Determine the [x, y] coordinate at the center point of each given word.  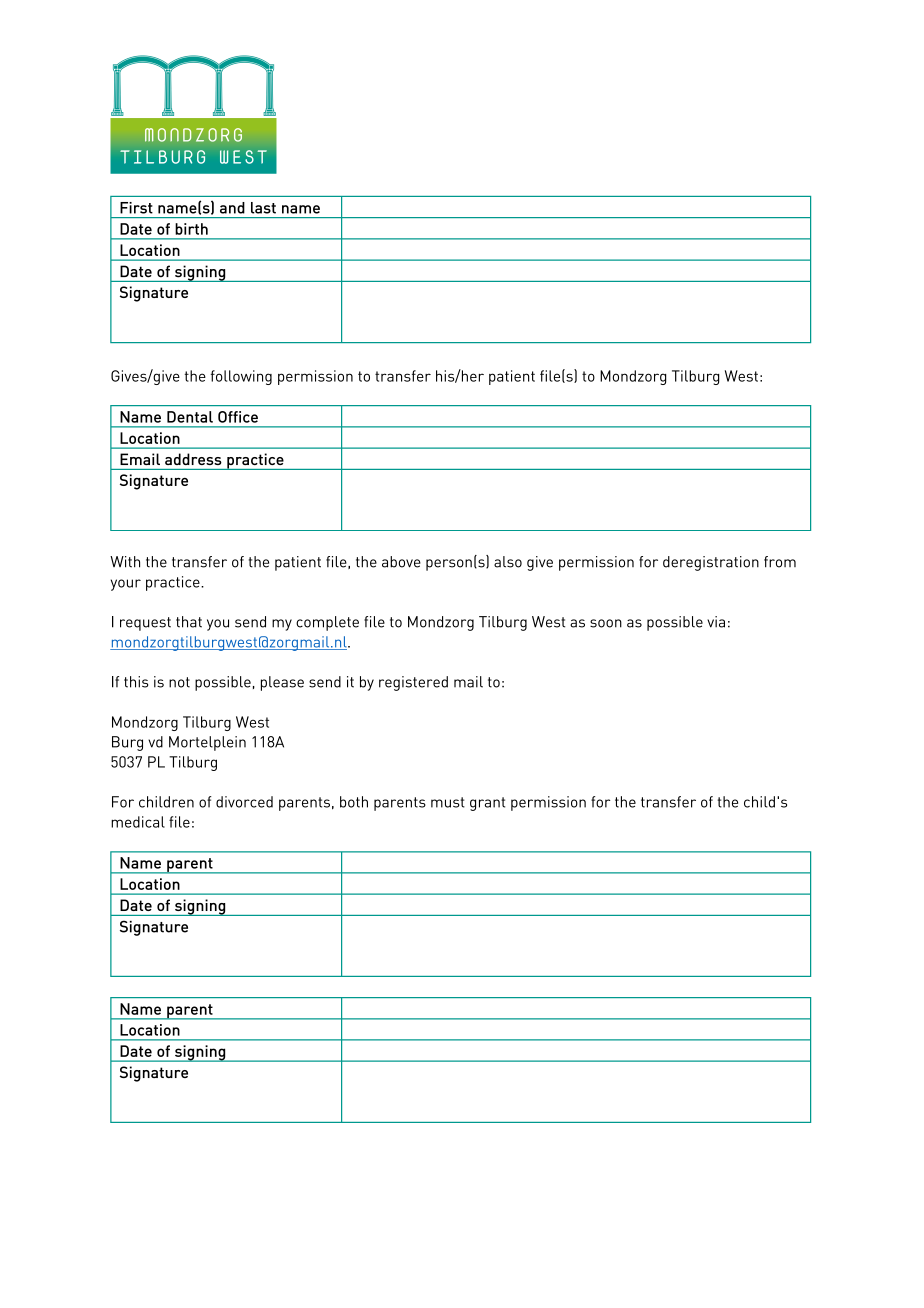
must [448, 802]
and [232, 208]
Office [238, 417]
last [263, 208]
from [780, 562]
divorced [244, 802]
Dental [190, 417]
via [716, 622]
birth [191, 229]
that [189, 622]
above [401, 562]
